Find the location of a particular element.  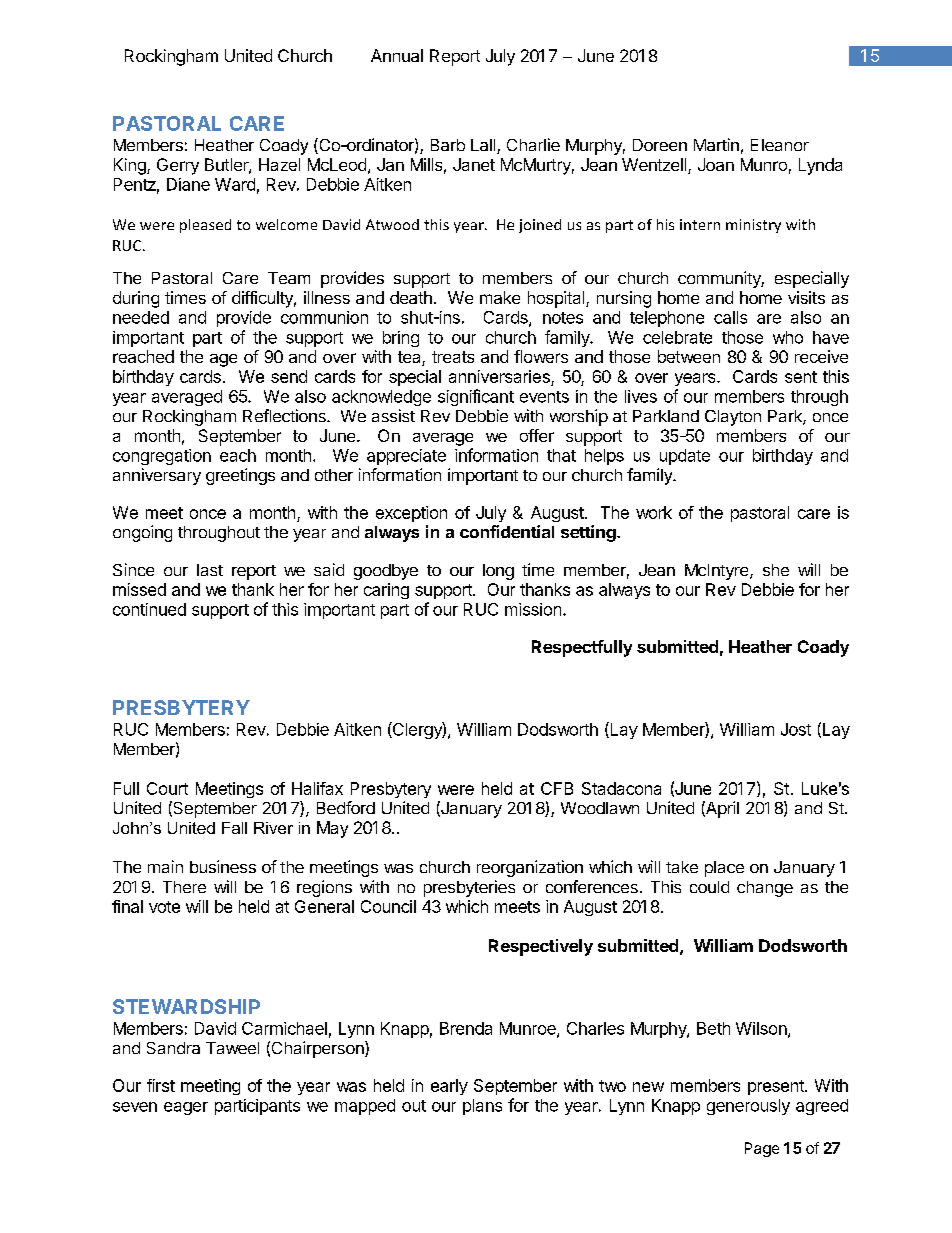

reorganization is located at coordinates (530, 868).
